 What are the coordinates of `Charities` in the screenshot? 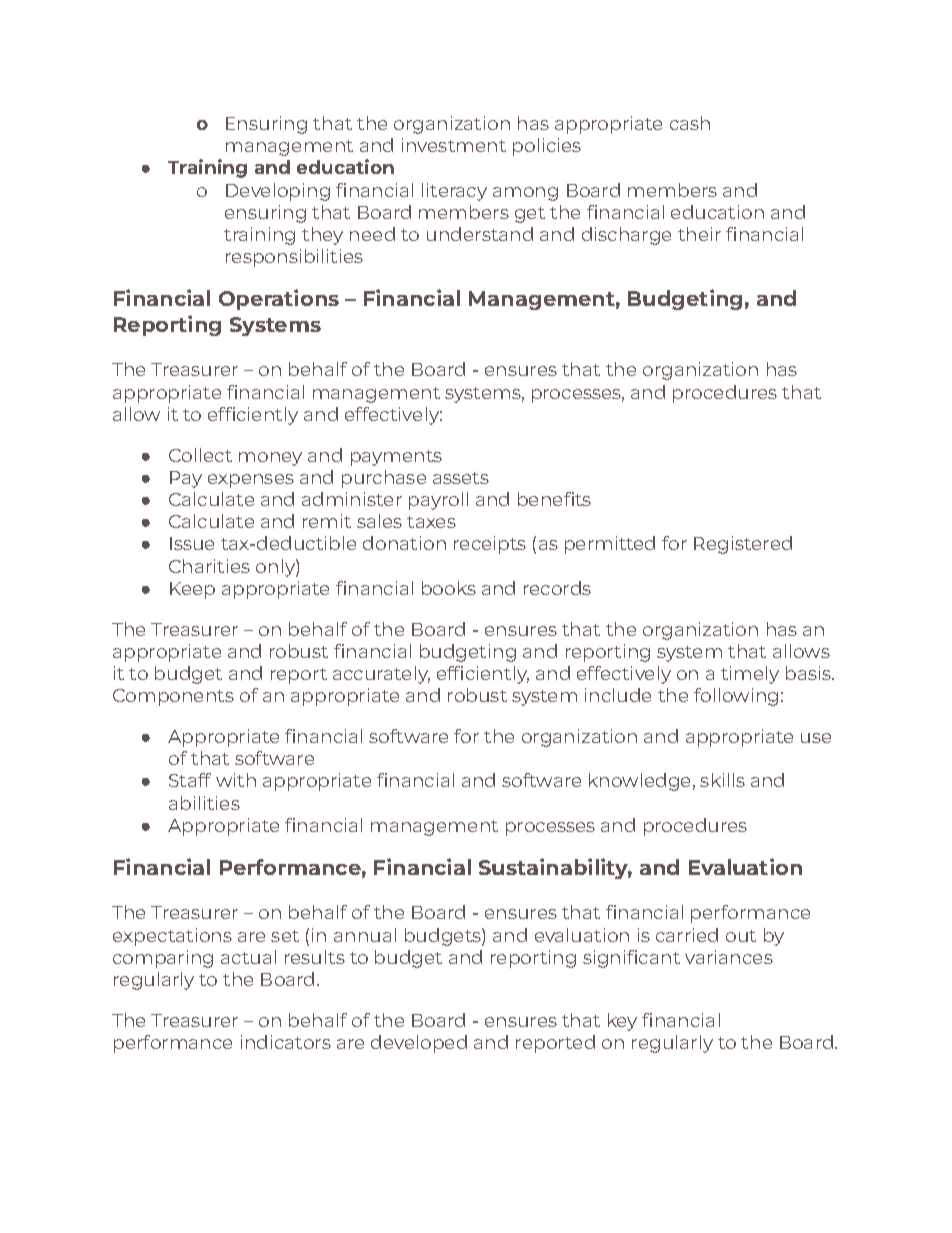 It's located at (209, 566).
